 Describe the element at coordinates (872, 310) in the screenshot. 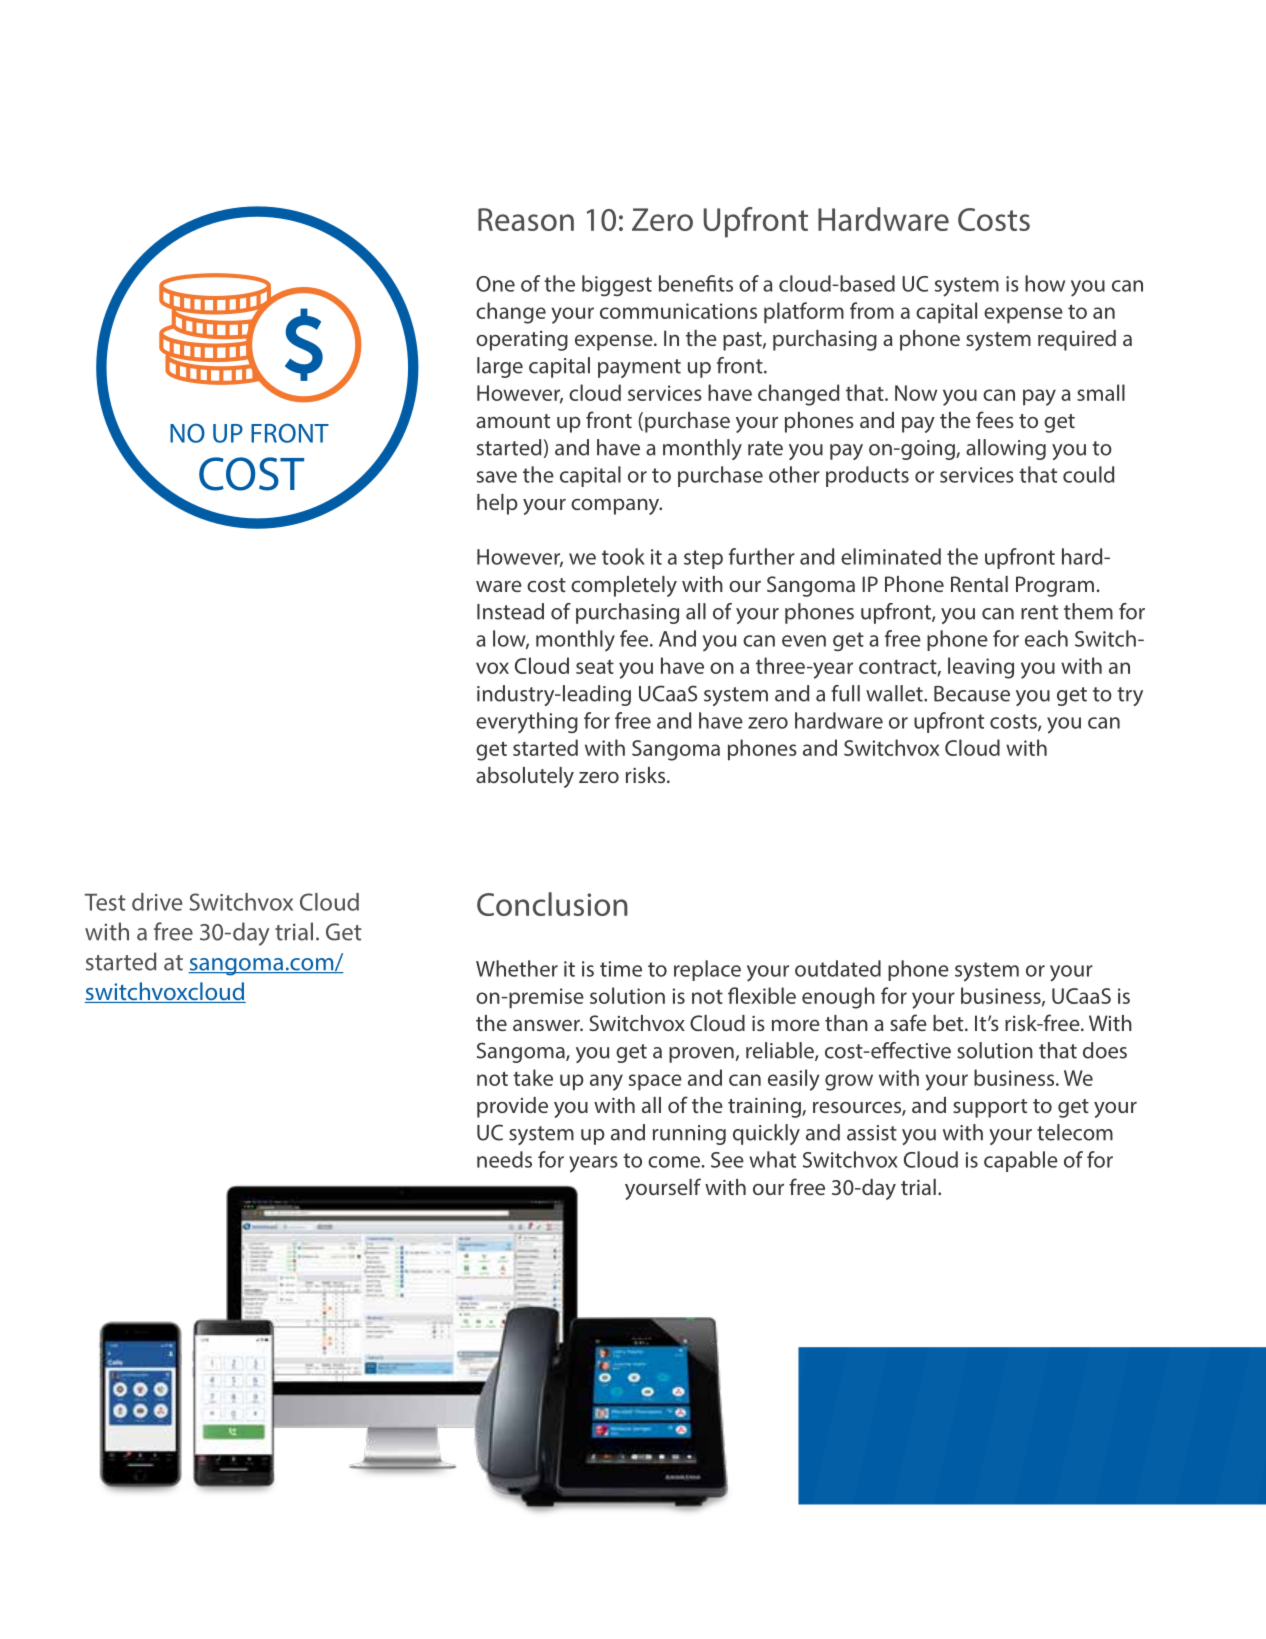

I see `from` at that location.
